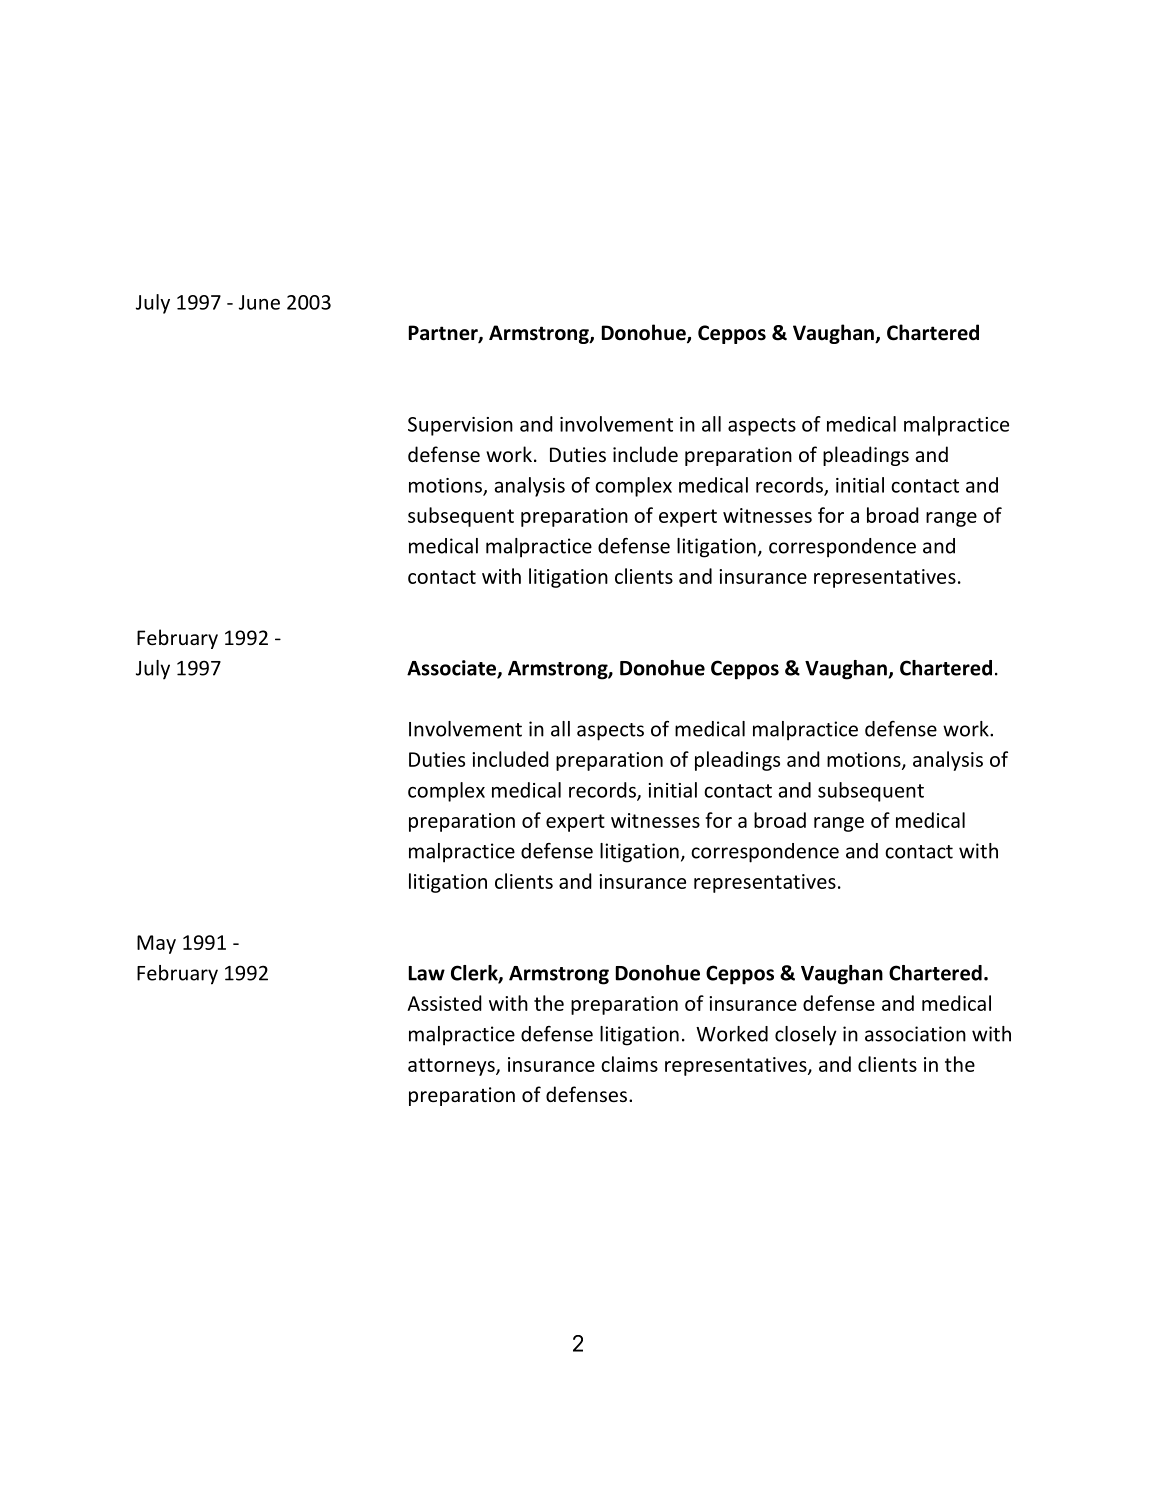 Image resolution: width=1154 pixels, height=1493 pixels. Describe the element at coordinates (156, 944) in the page. I see `May` at that location.
